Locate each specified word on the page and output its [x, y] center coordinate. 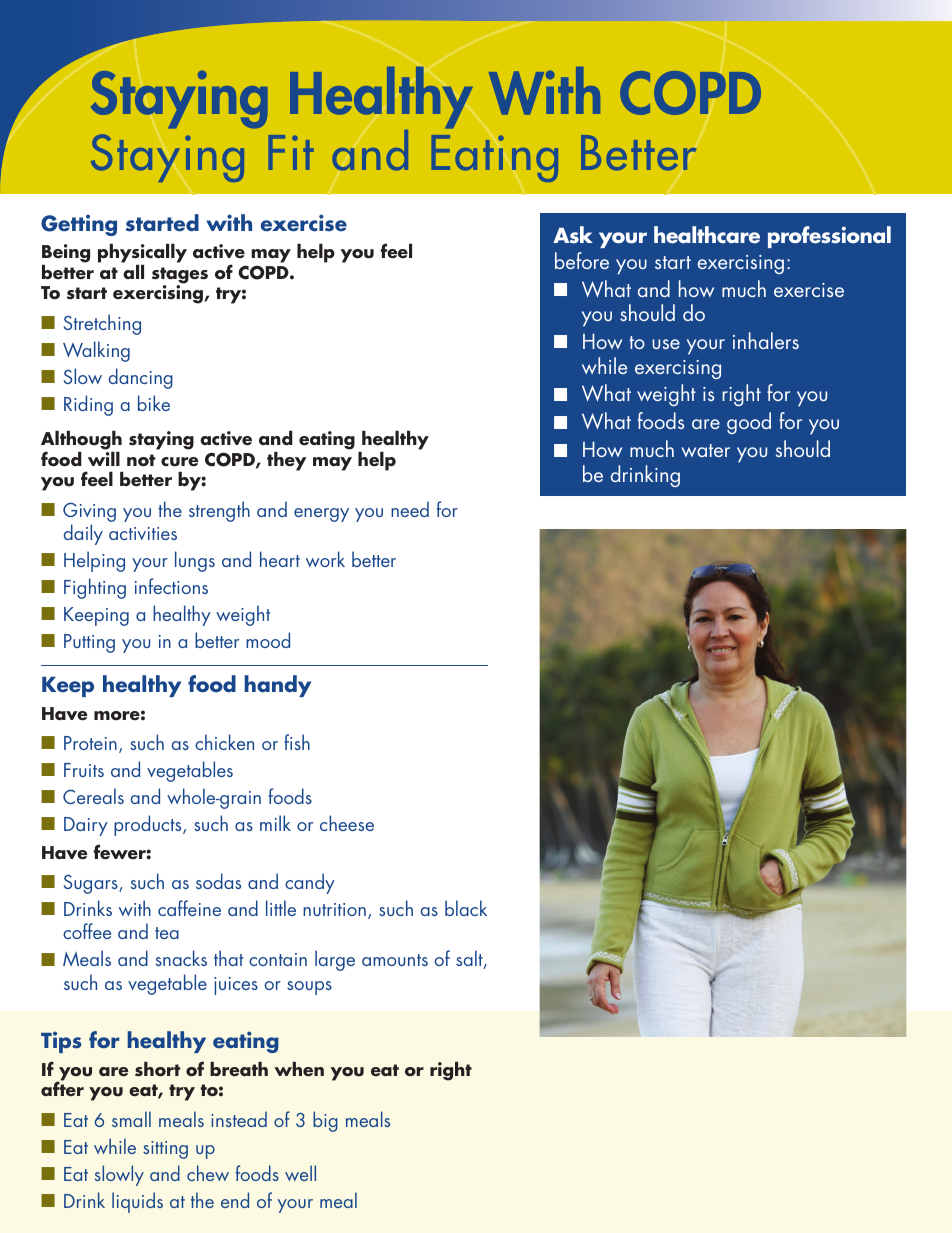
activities [143, 533]
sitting [165, 1150]
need [410, 509]
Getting [79, 225]
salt [470, 959]
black [466, 908]
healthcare [707, 235]
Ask [573, 235]
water [705, 450]
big [325, 1121]
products [149, 825]
